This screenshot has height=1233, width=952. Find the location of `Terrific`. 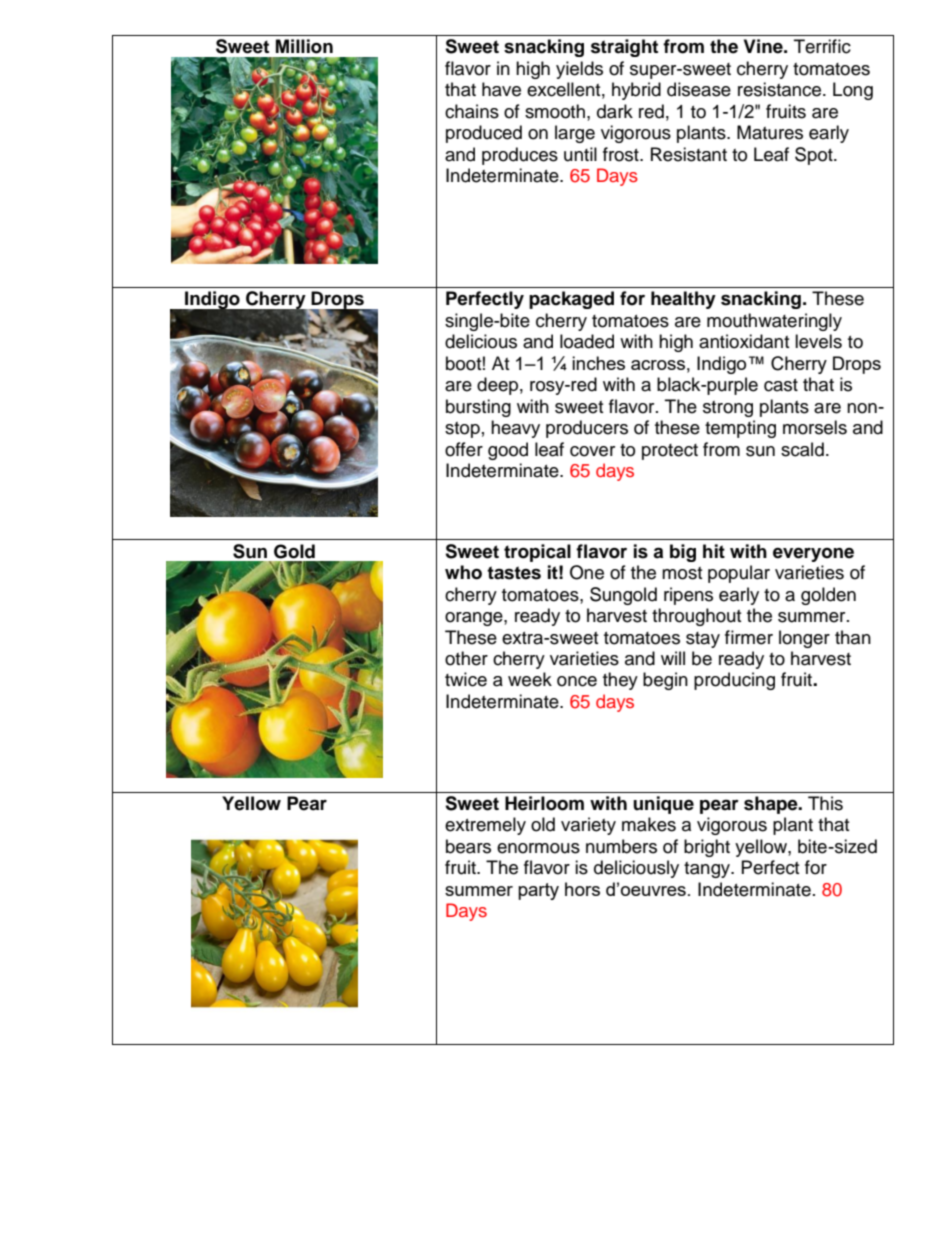

Terrific is located at coordinates (822, 46).
